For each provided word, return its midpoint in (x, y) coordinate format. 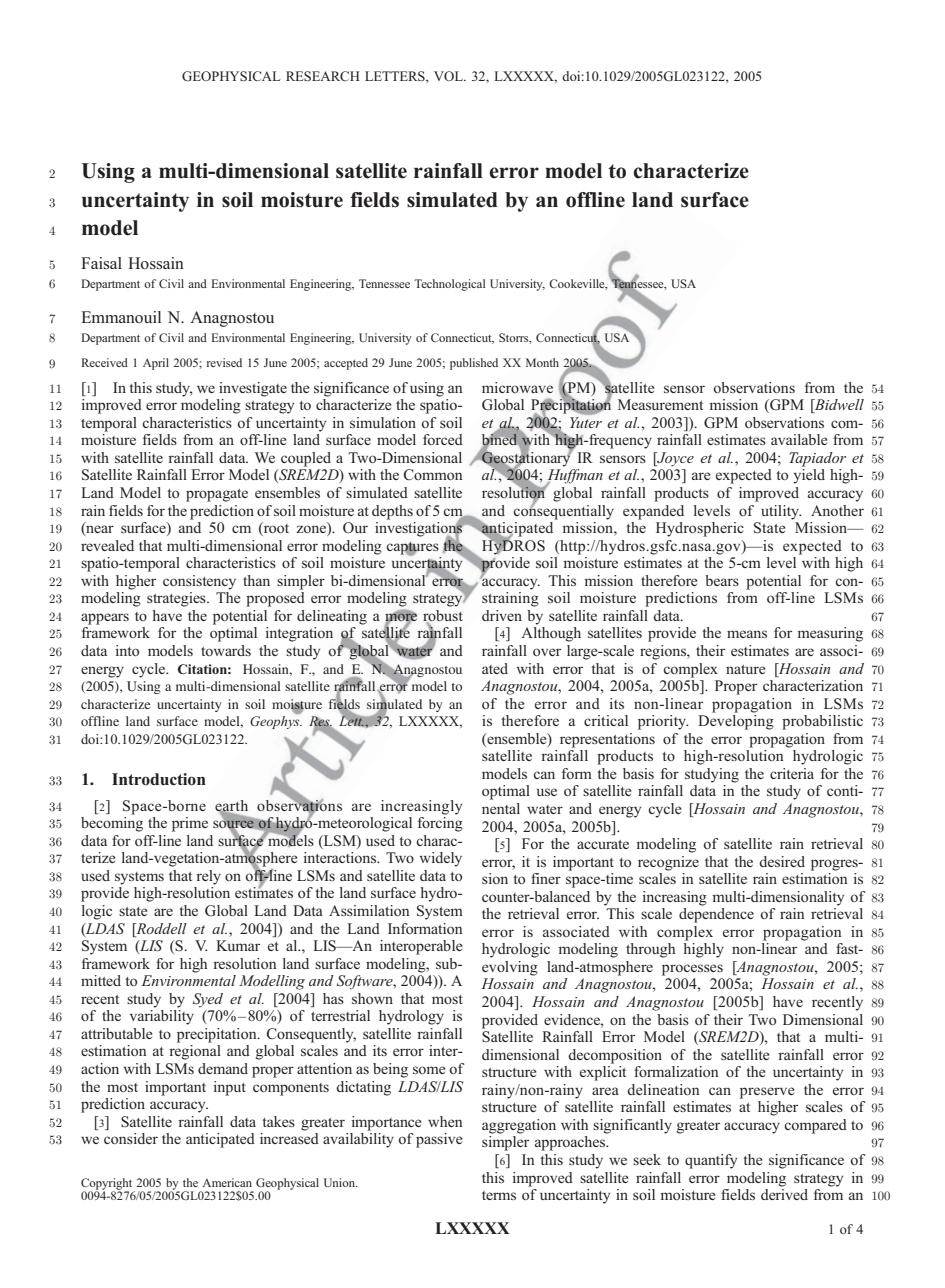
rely (208, 877)
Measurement (660, 404)
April (156, 364)
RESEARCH (323, 76)
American (227, 1182)
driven (502, 615)
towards (226, 650)
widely (440, 859)
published (474, 364)
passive (439, 1140)
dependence (716, 915)
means (747, 634)
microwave (517, 387)
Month (542, 362)
